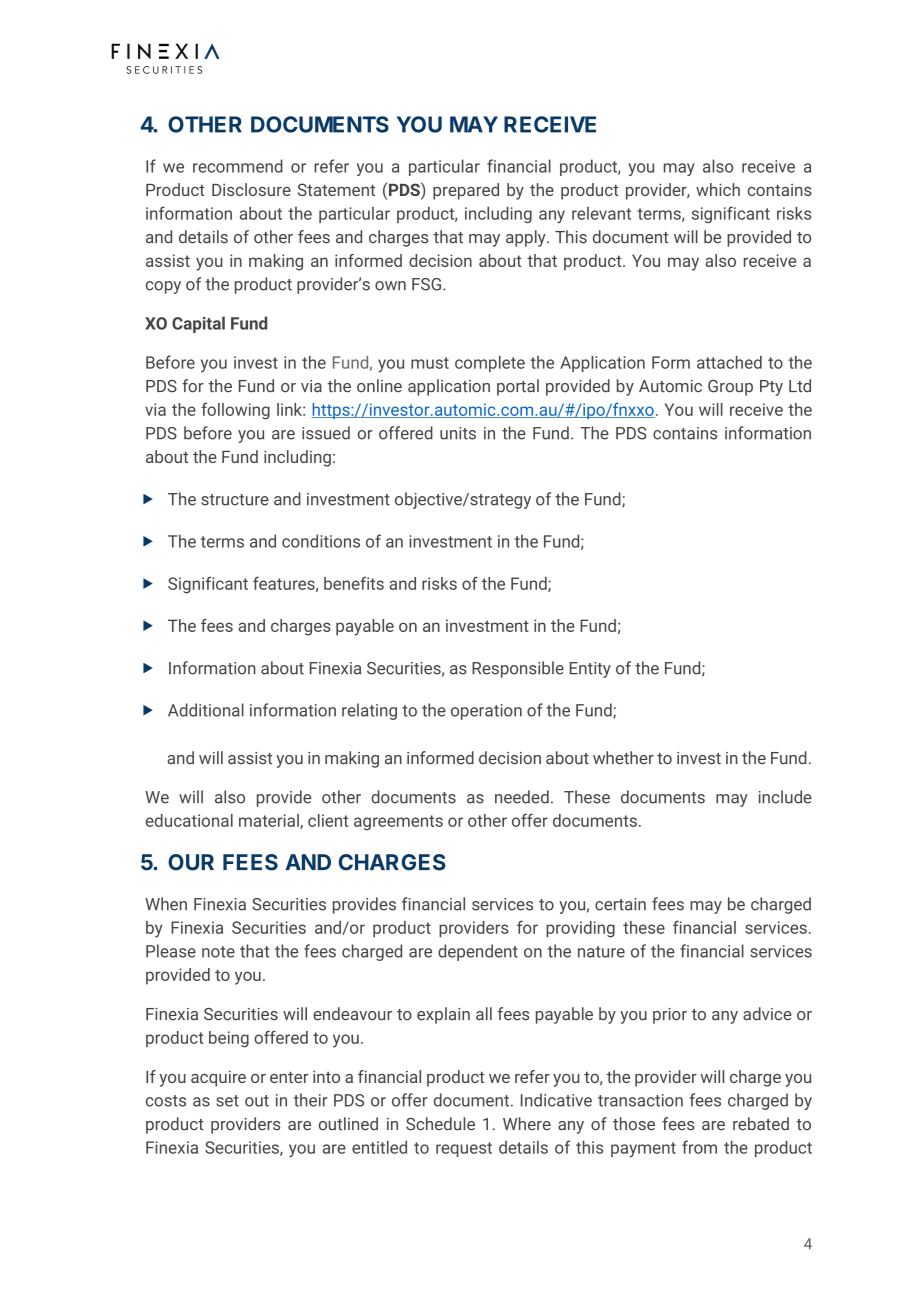 This page has height=1308, width=924. I want to click on Schedule, so click(440, 1124).
